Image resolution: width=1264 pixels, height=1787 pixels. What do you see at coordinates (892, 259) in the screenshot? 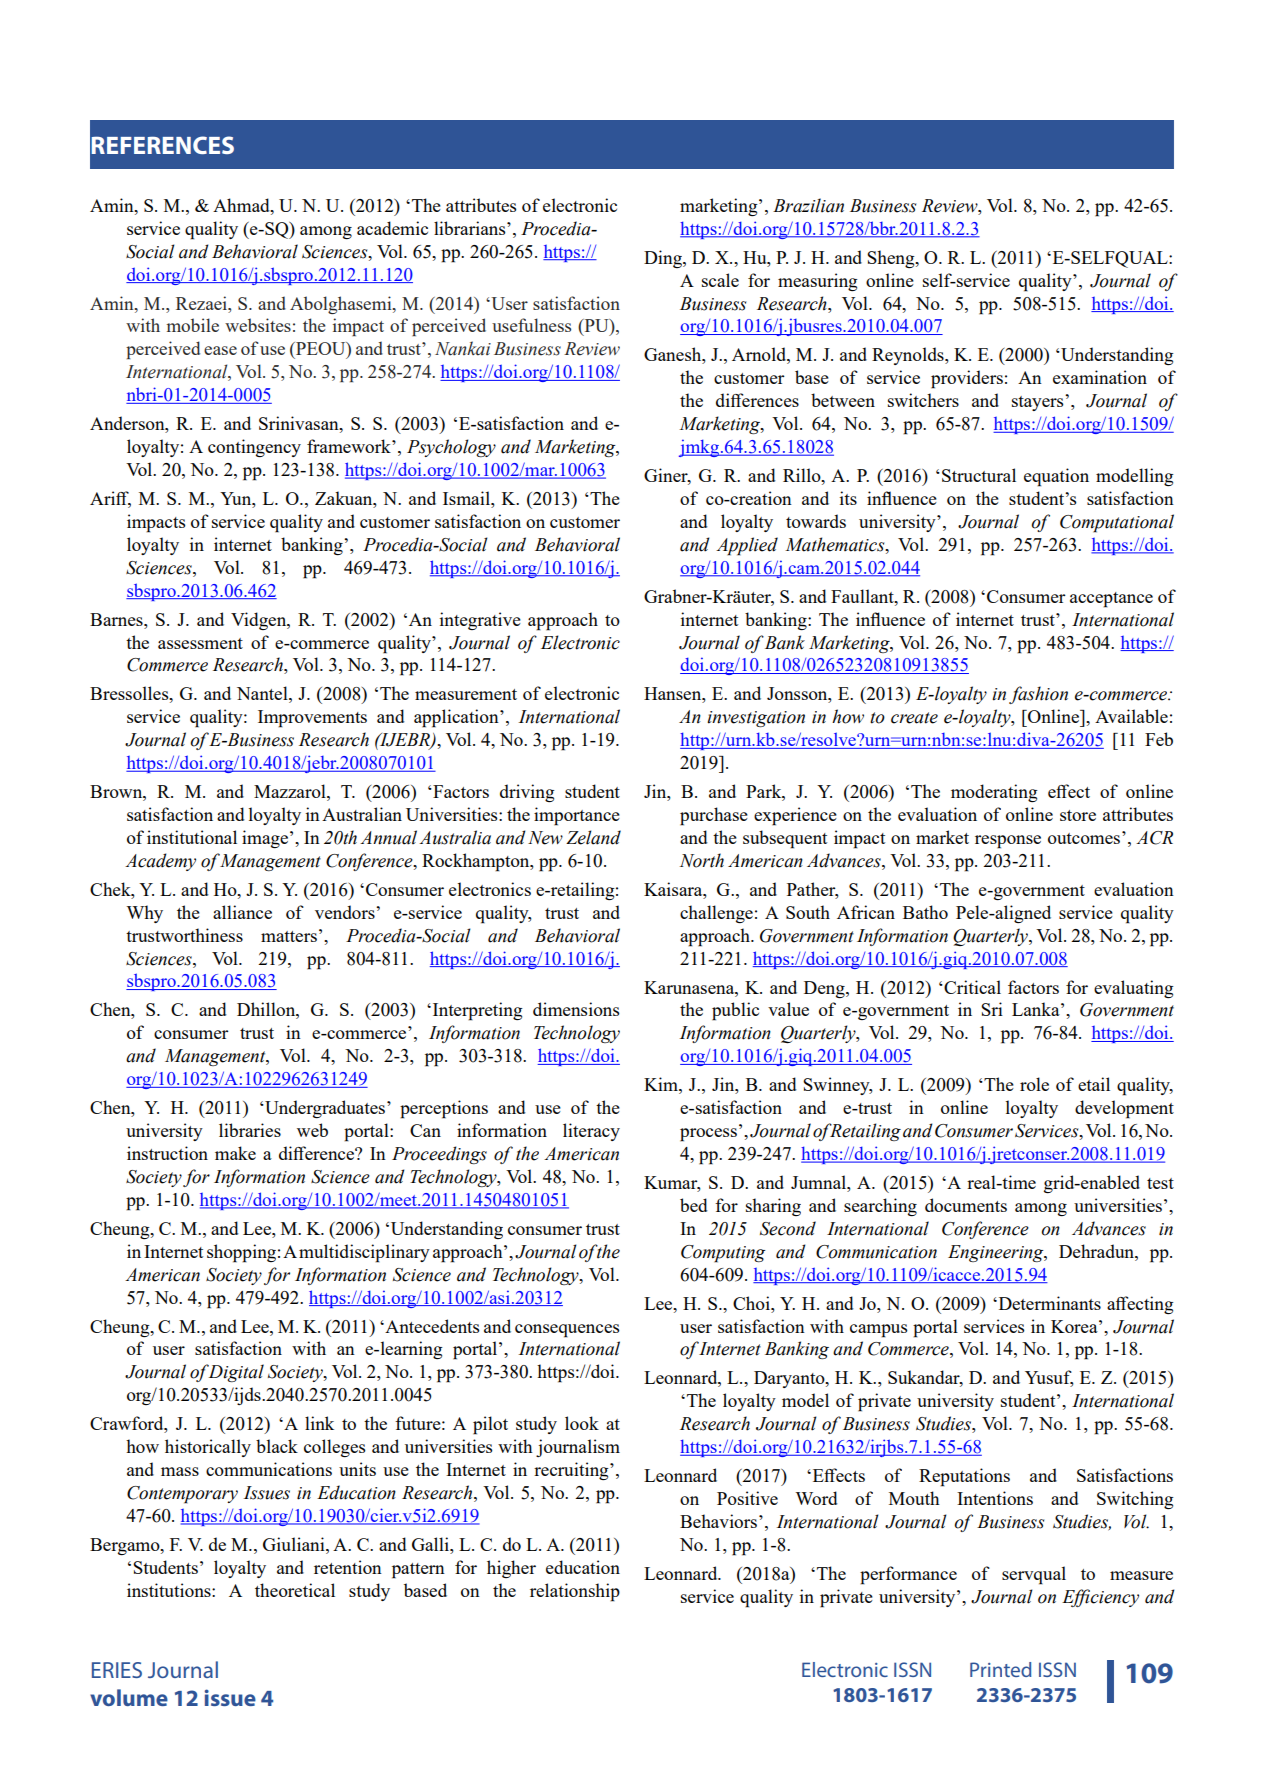
I see `Sheng` at bounding box center [892, 259].
